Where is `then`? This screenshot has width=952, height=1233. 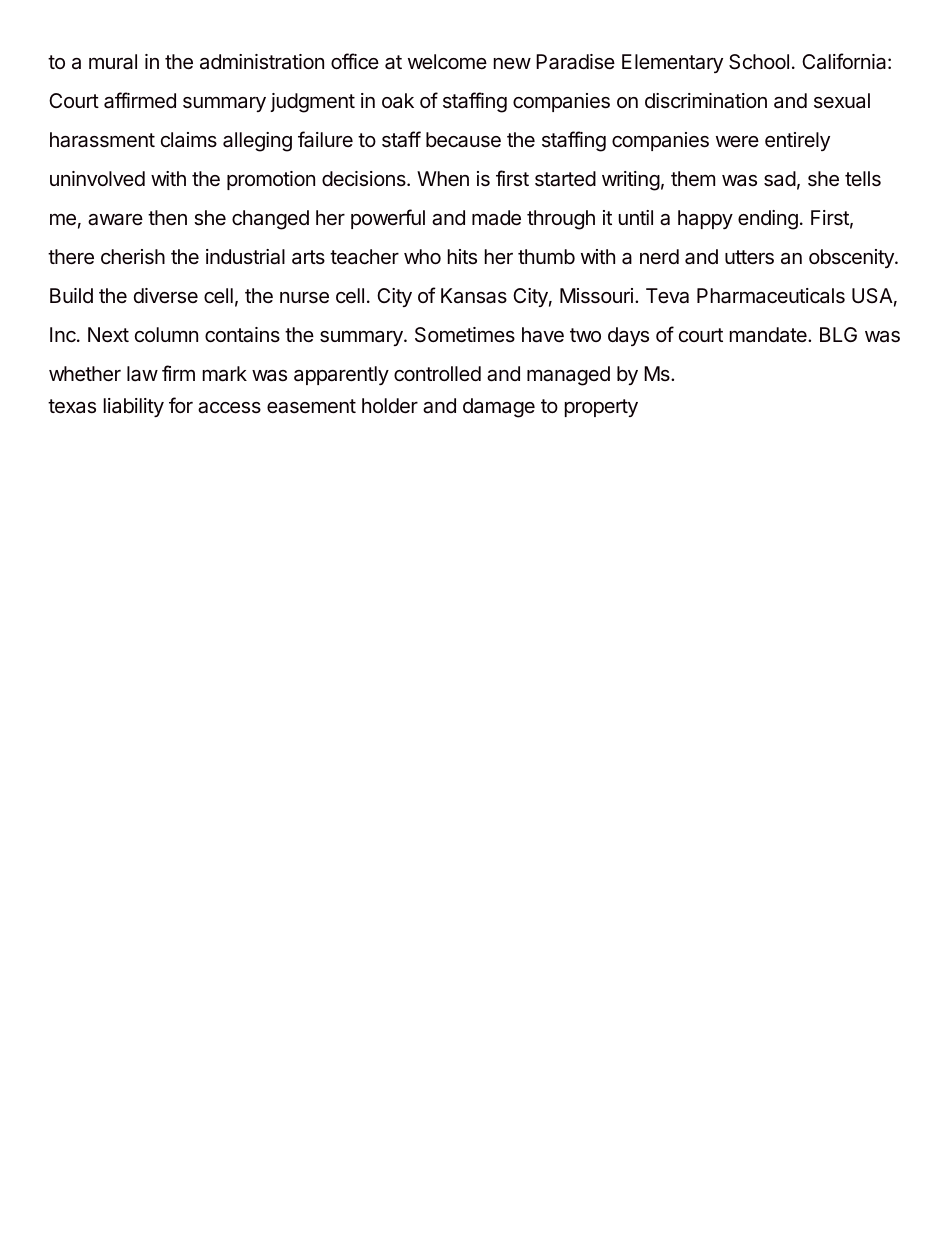
then is located at coordinates (167, 218).
